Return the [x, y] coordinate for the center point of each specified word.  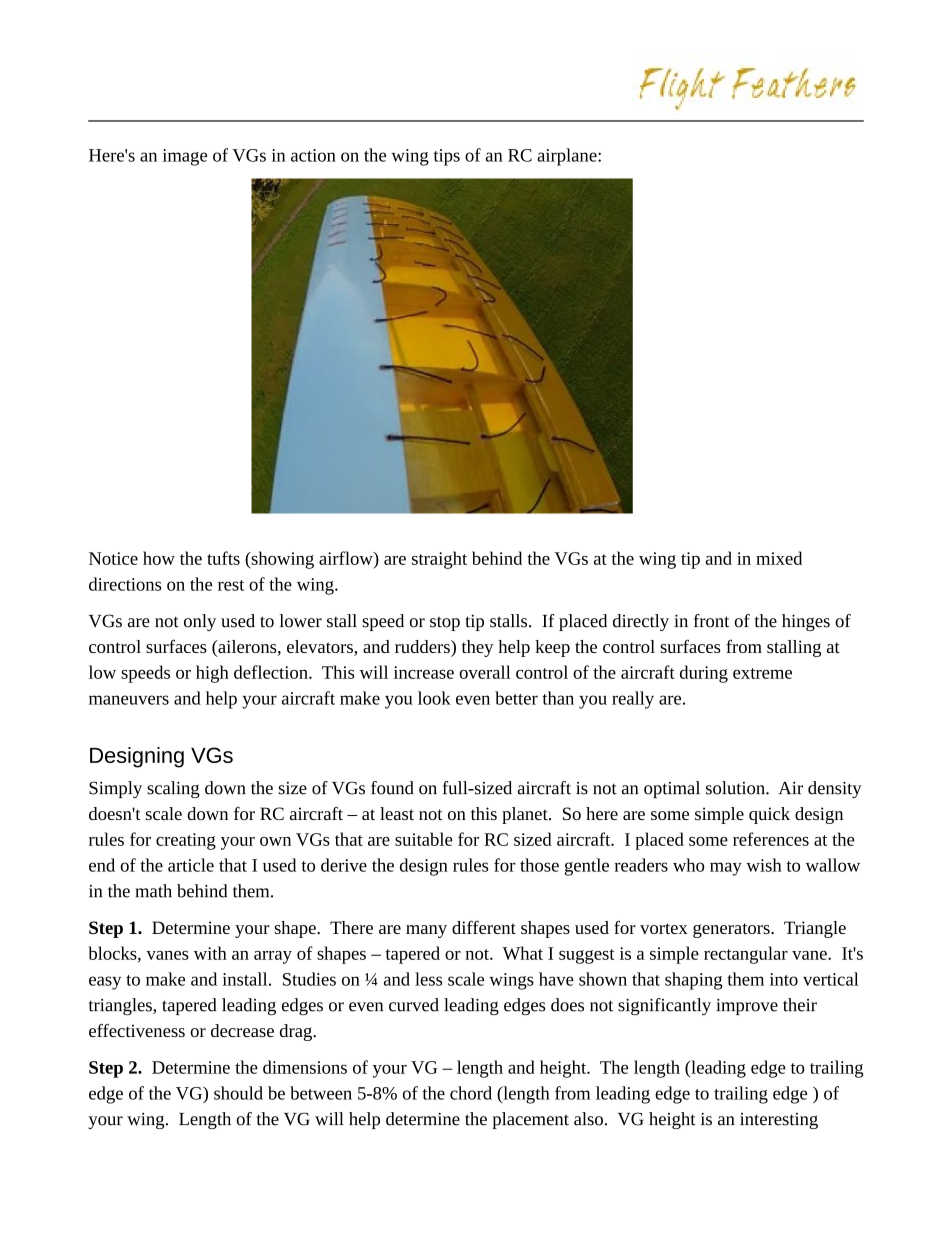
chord [471, 1093]
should [238, 1093]
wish [764, 865]
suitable [424, 839]
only [200, 622]
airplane [568, 157]
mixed [779, 558]
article [191, 865]
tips [446, 157]
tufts [223, 558]
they [477, 648]
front [711, 621]
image [185, 157]
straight [439, 560]
